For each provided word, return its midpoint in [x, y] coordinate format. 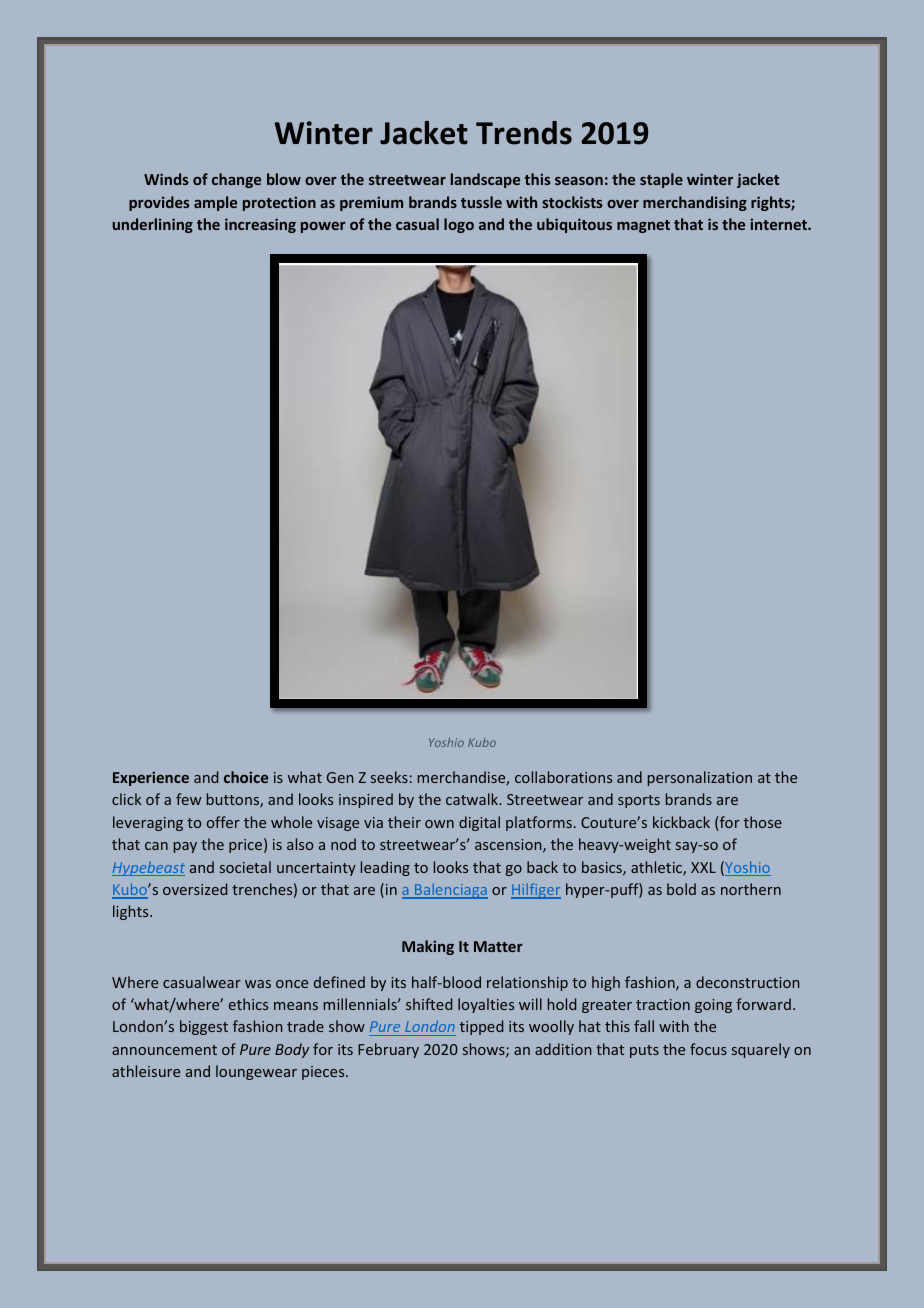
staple [661, 180]
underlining [153, 225]
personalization [700, 778]
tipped [481, 1027]
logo [459, 225]
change [236, 180]
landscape [485, 180]
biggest [204, 1027]
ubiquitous [574, 225]
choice [246, 777]
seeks [389, 777]
